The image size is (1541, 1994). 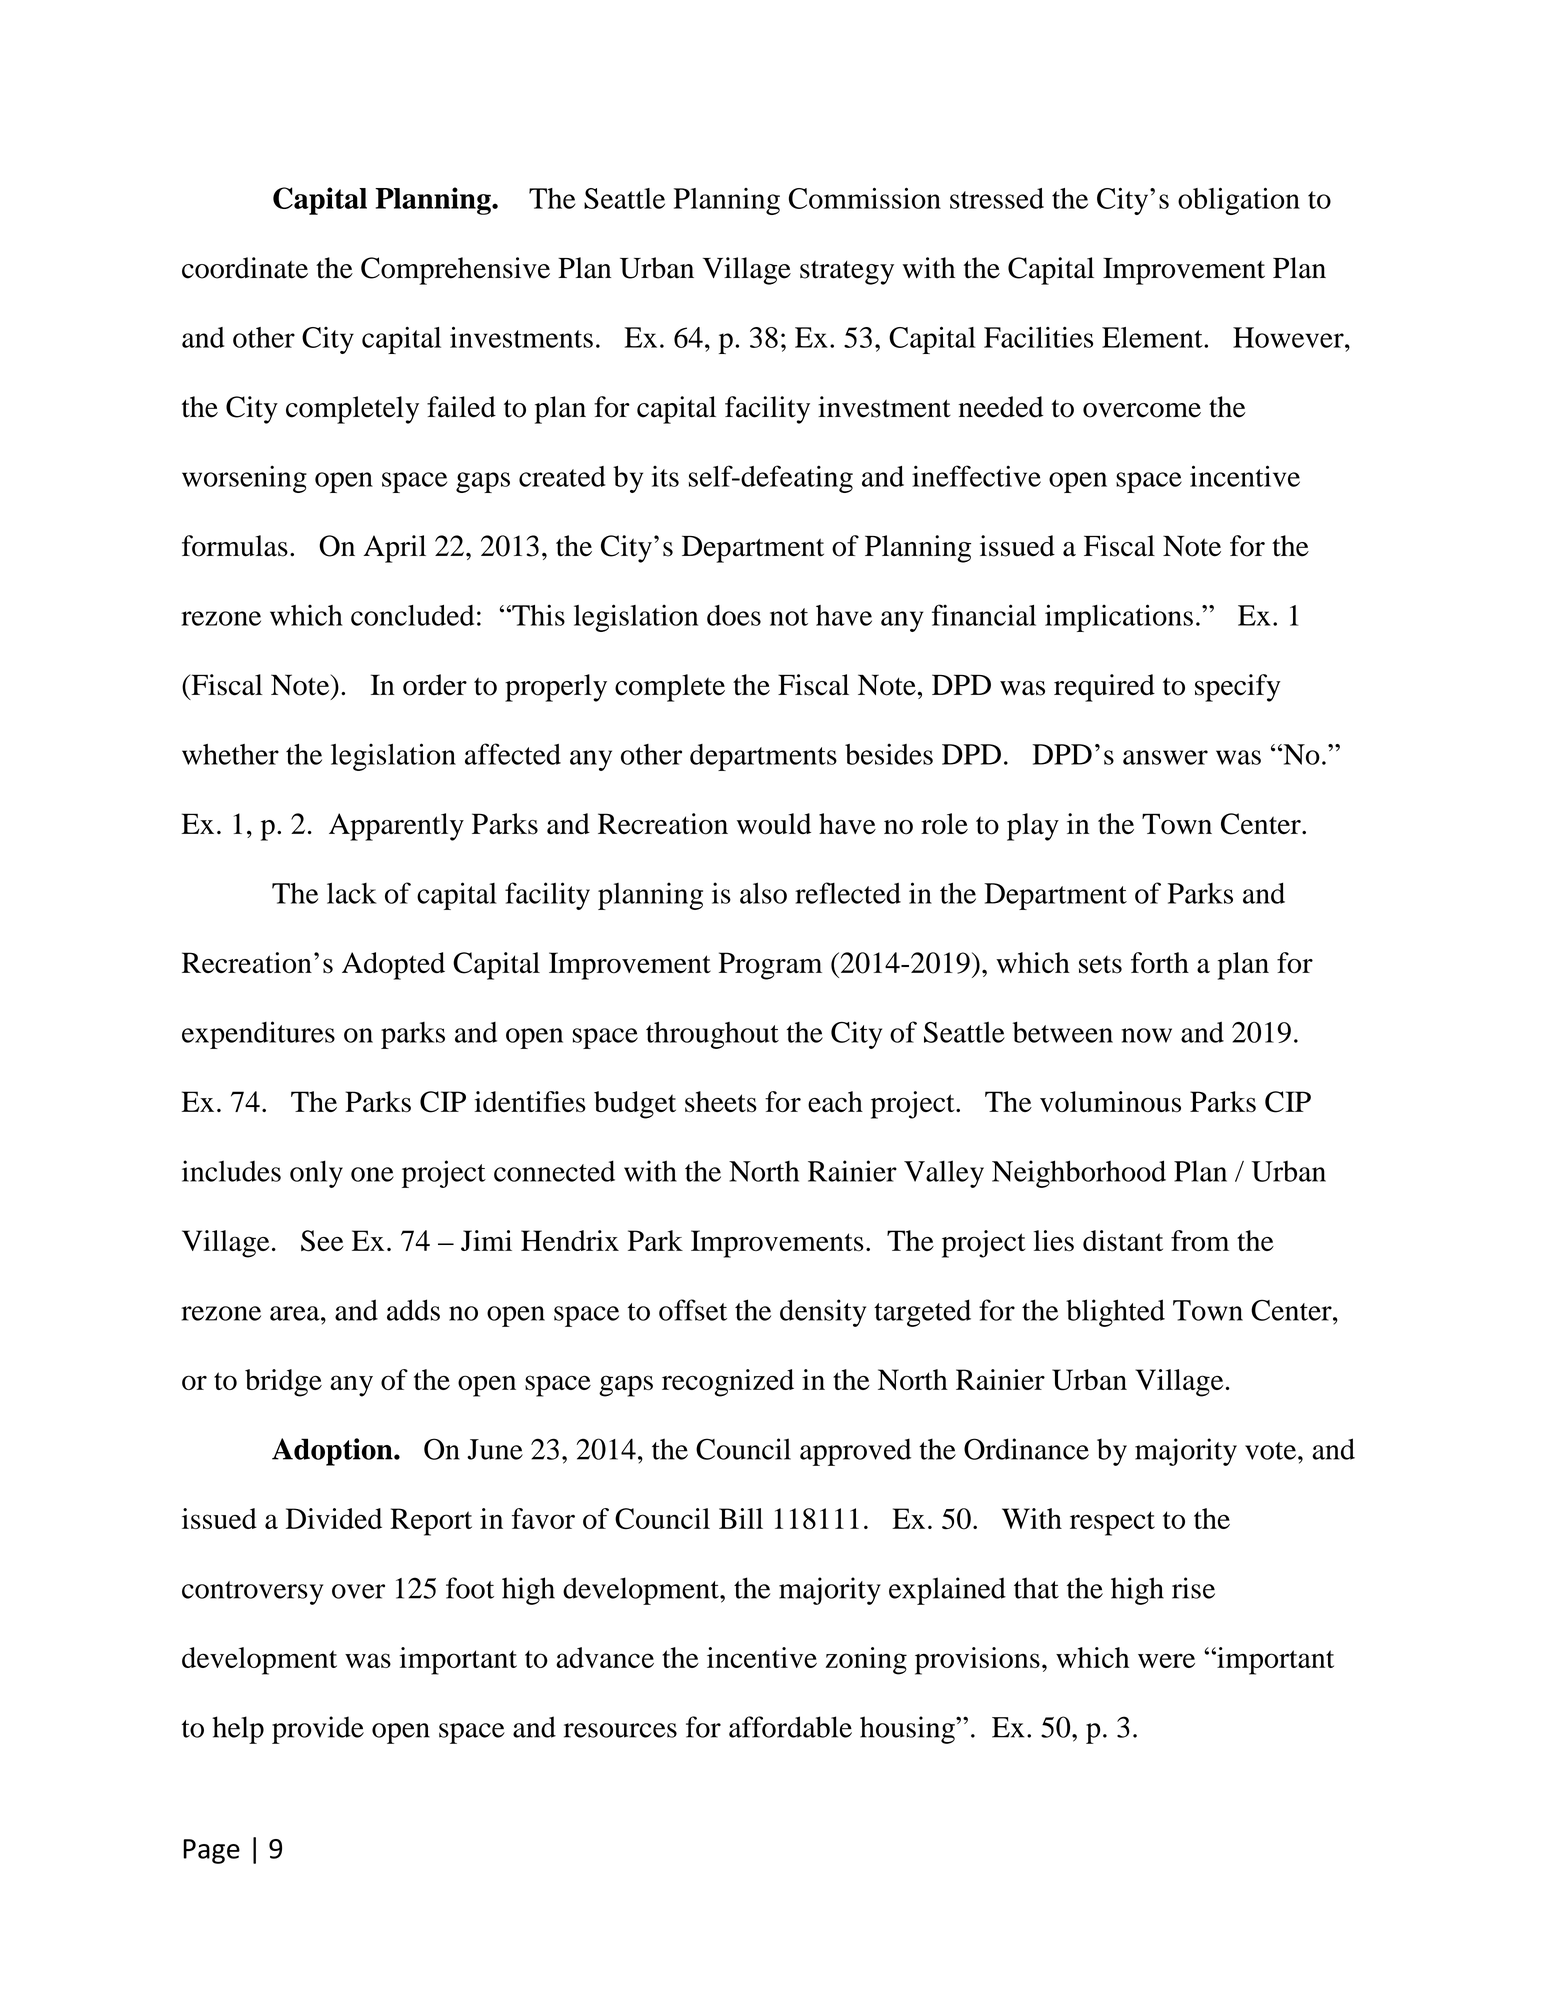 I want to click on obligation, so click(x=1239, y=201).
